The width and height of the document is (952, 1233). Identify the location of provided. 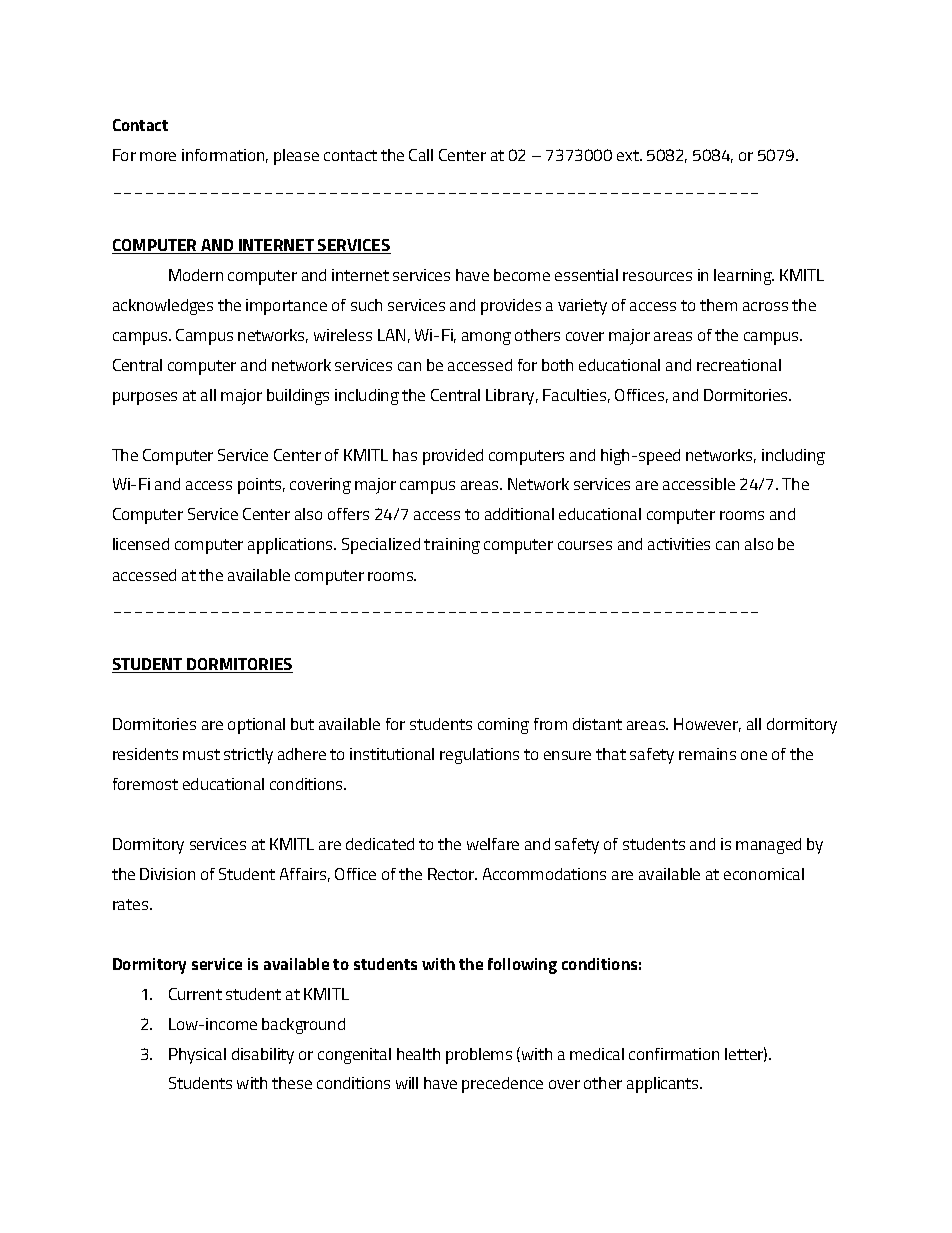
(453, 457).
